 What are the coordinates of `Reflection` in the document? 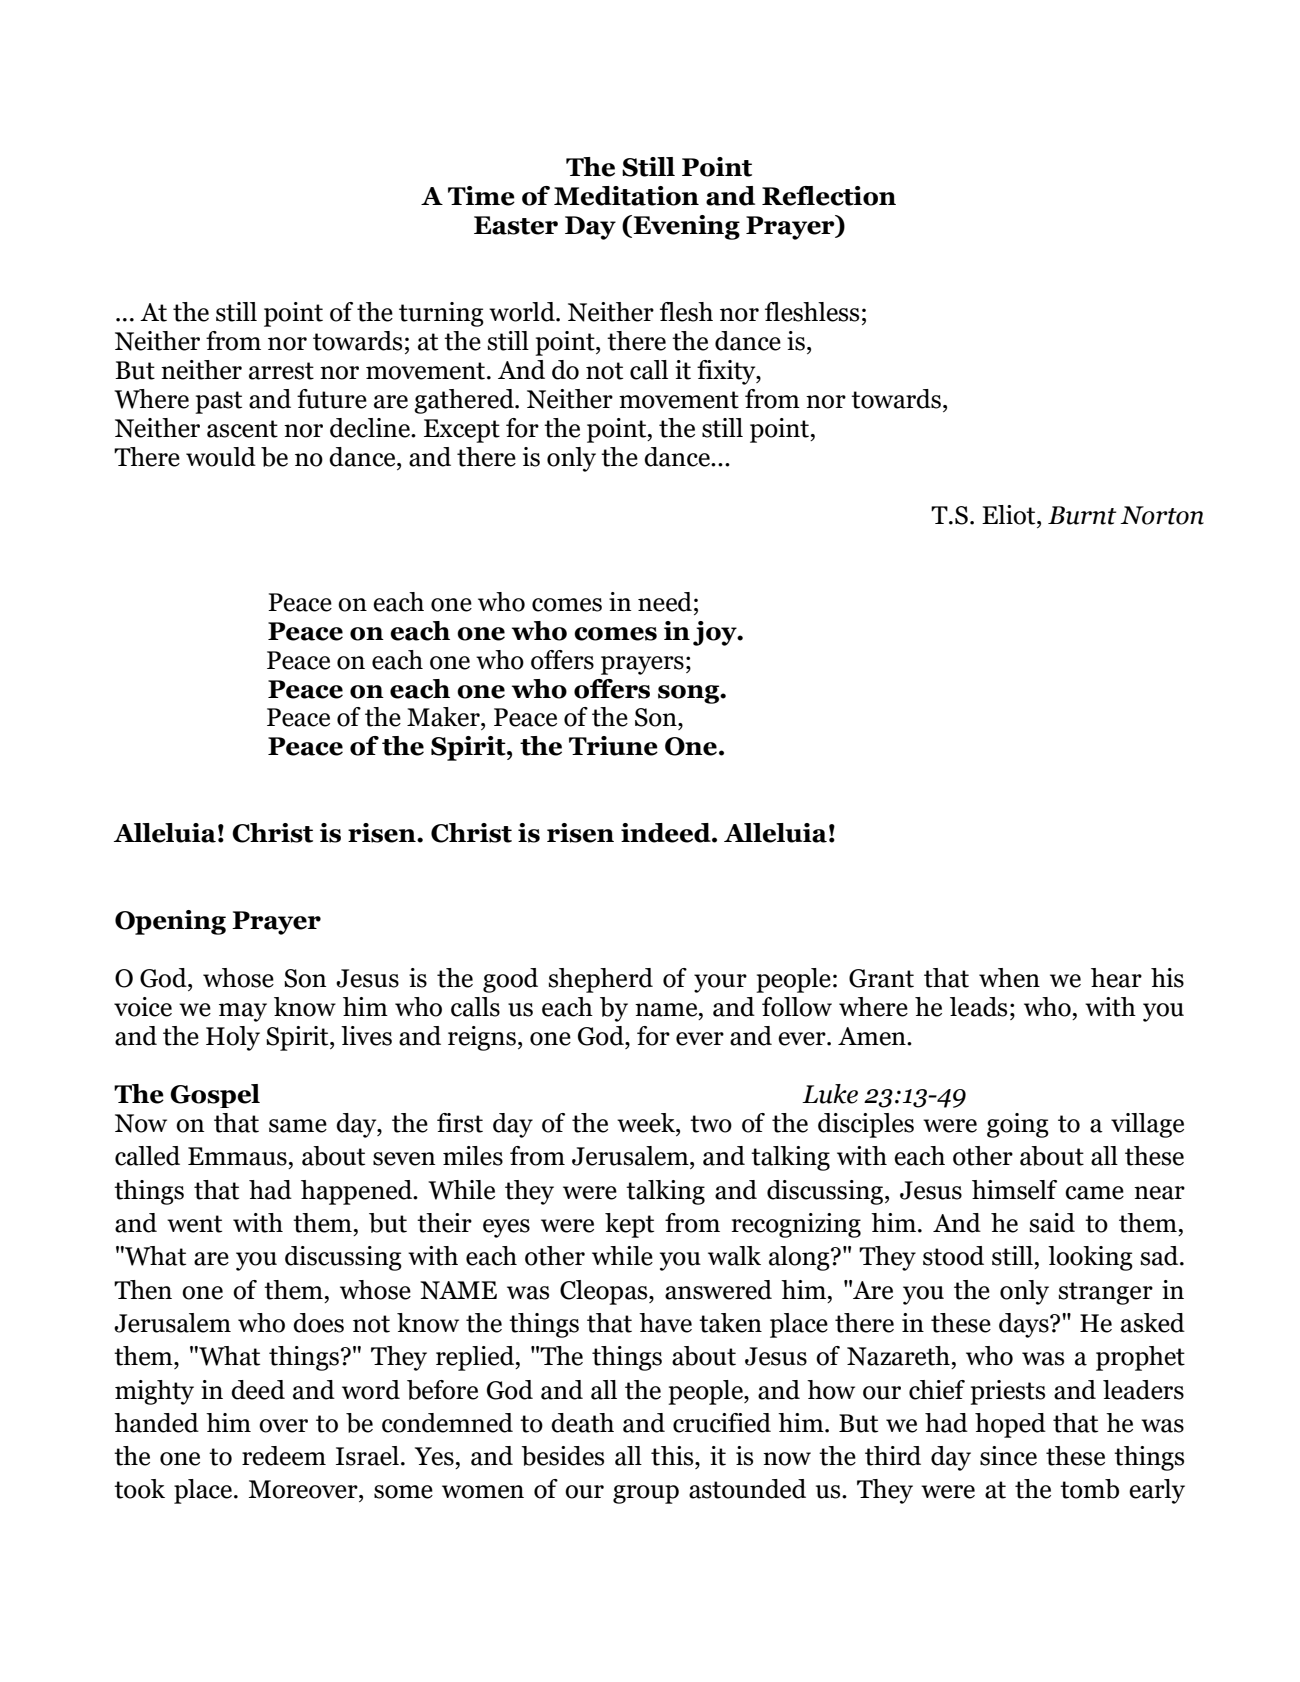 It's located at (829, 196).
